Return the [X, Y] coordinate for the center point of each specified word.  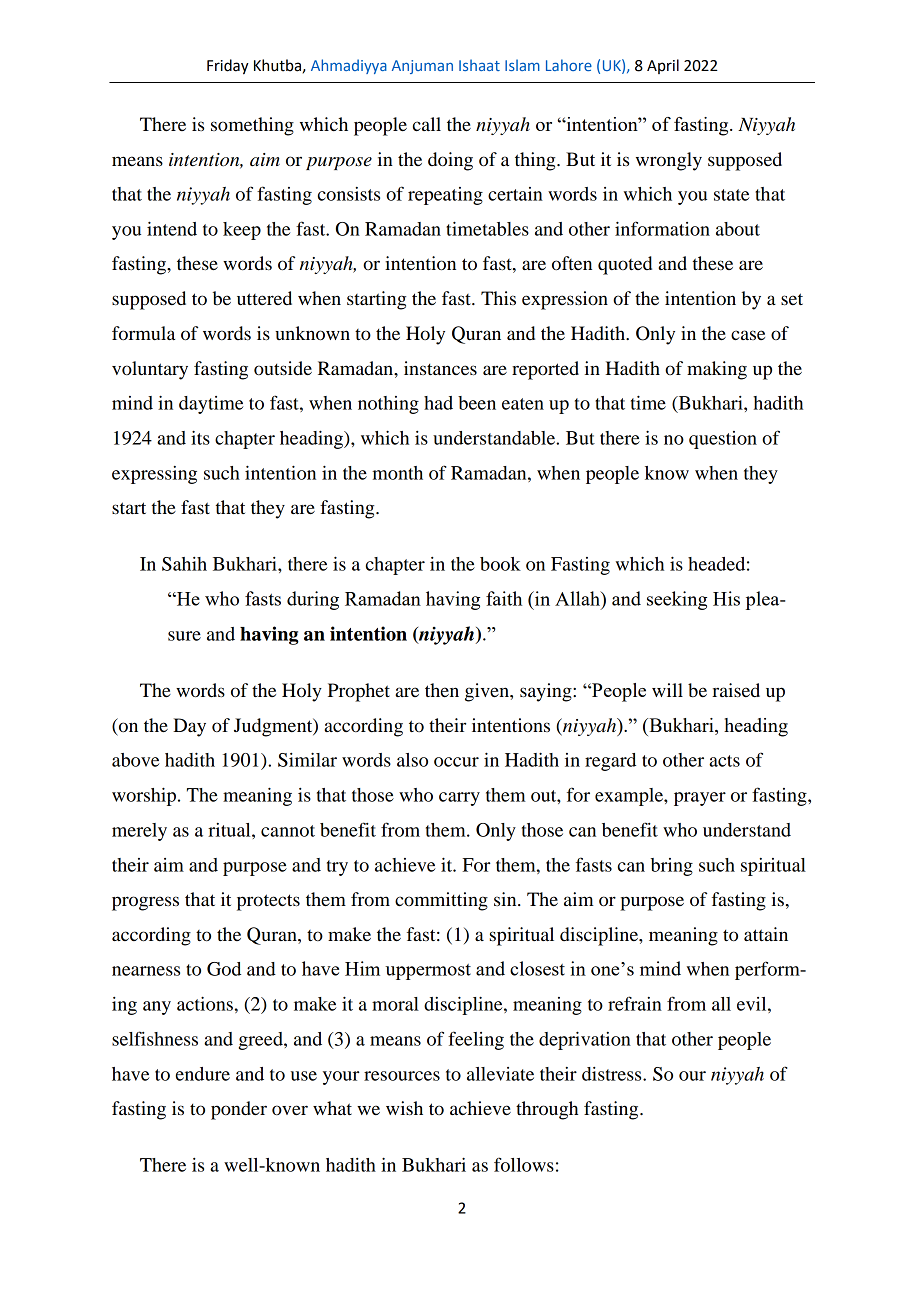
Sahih [184, 564]
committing [441, 901]
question [723, 440]
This [498, 298]
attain [766, 934]
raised [736, 690]
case [748, 335]
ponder [239, 1110]
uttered [264, 298]
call [427, 124]
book [500, 564]
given [488, 692]
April [663, 66]
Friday [228, 67]
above [135, 760]
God [224, 969]
